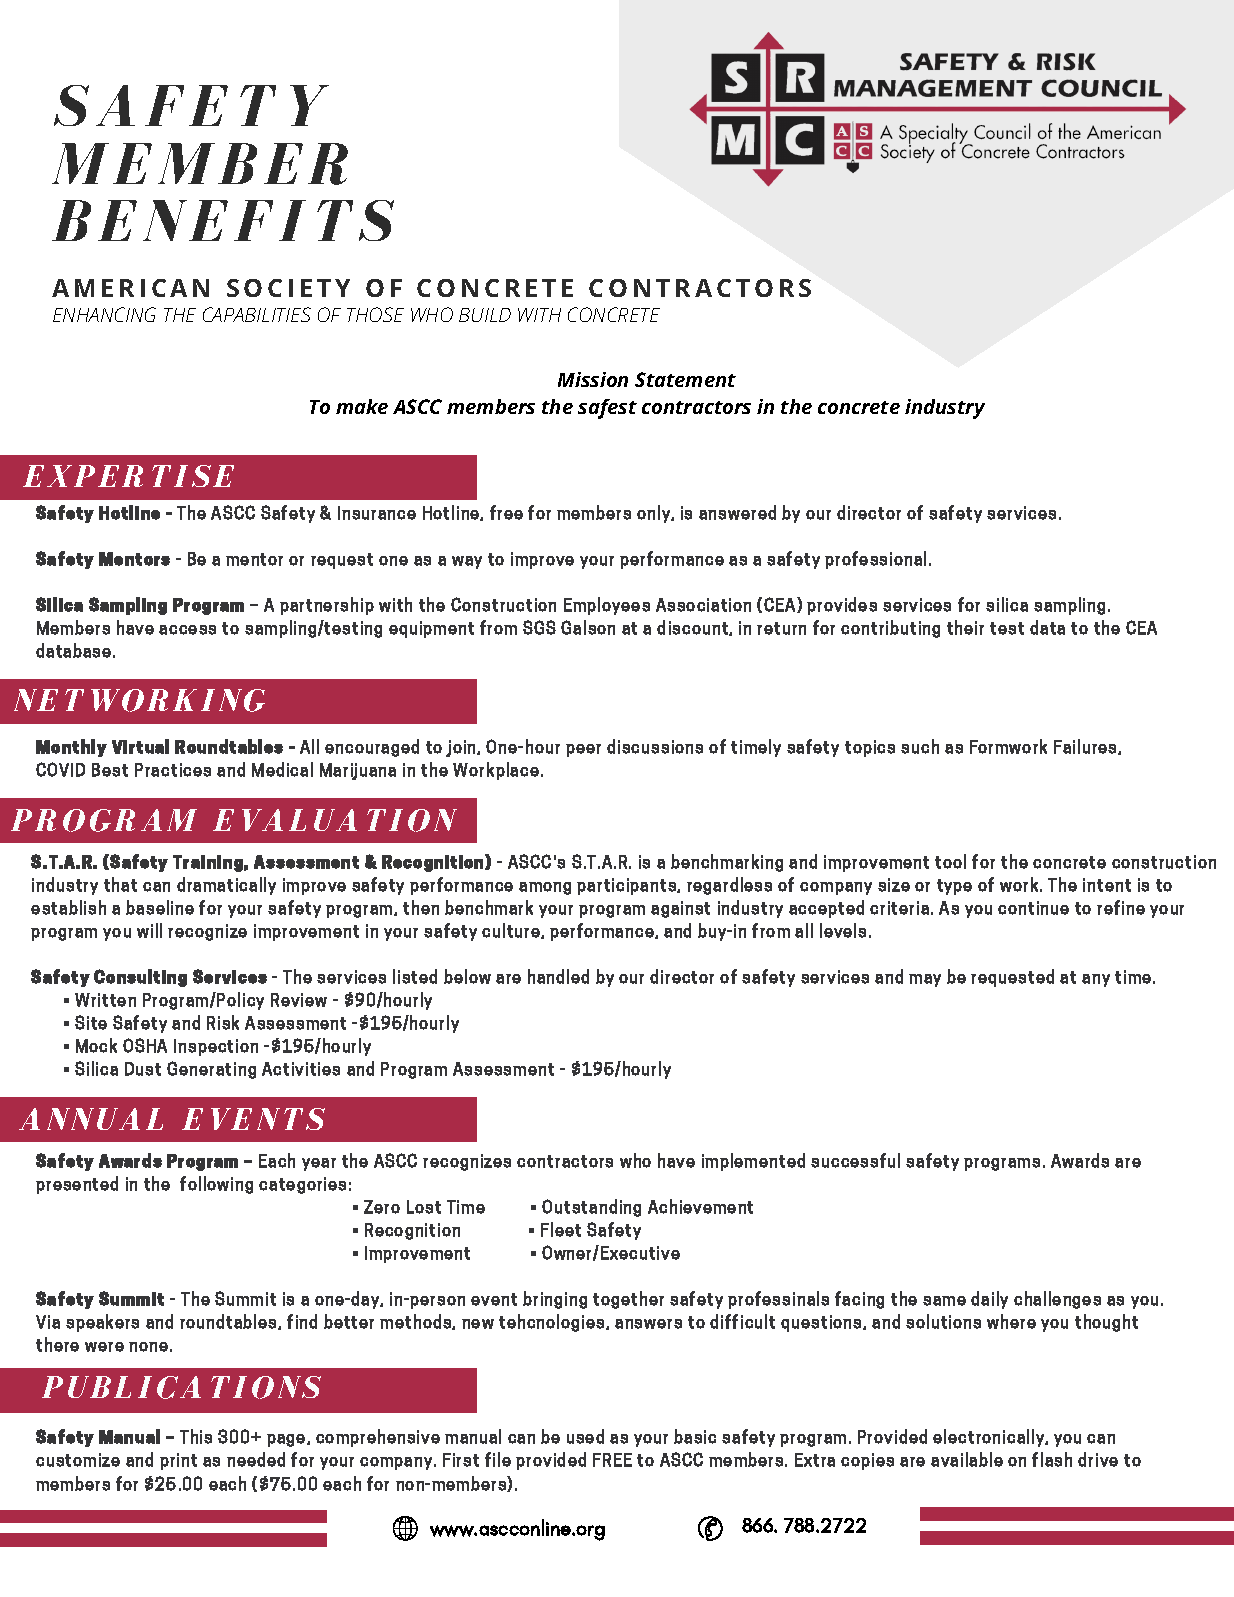  What do you see at coordinates (104, 314) in the image?
I see `ENHANCING` at bounding box center [104, 314].
